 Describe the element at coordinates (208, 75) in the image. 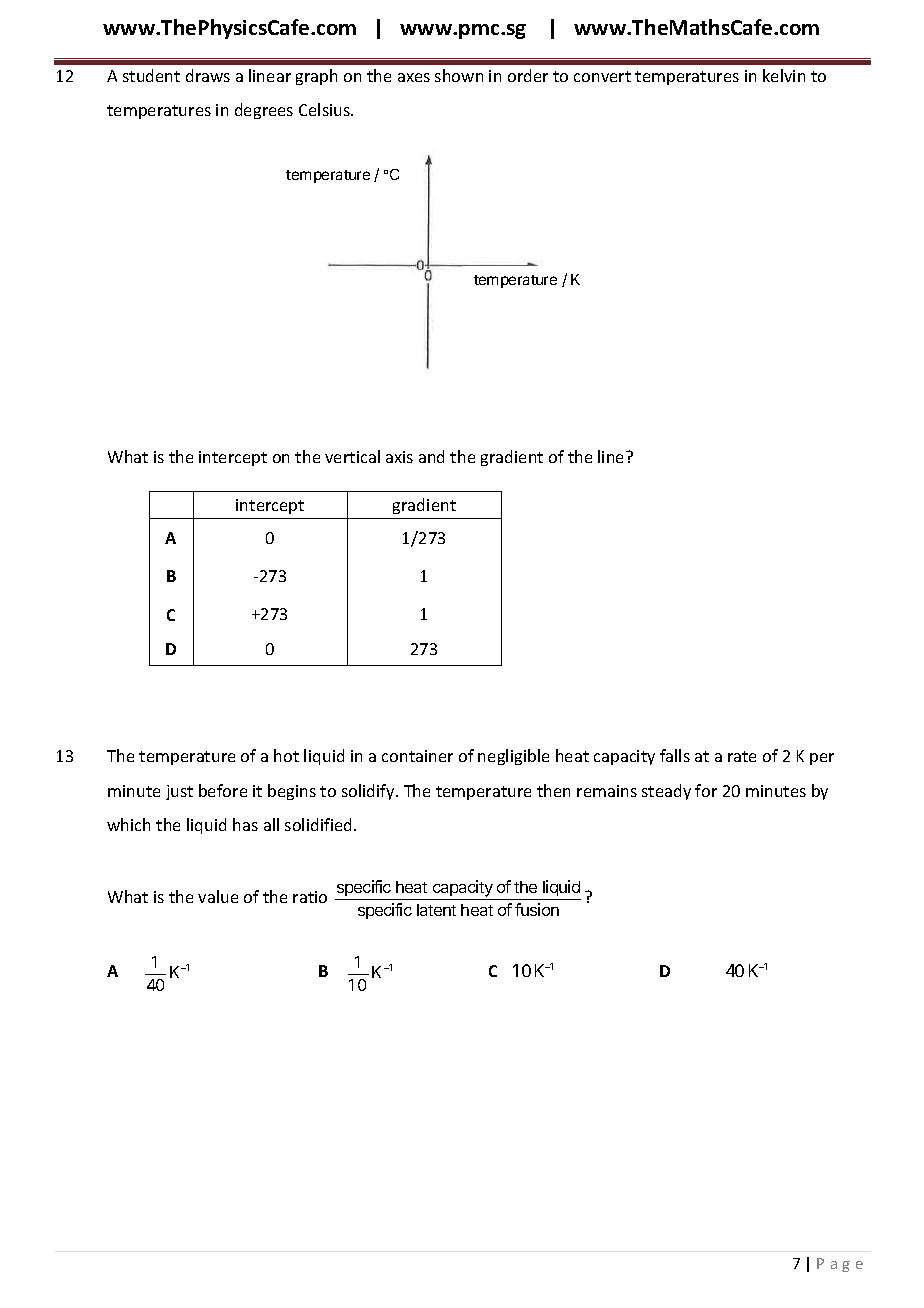

I see `draws` at that location.
